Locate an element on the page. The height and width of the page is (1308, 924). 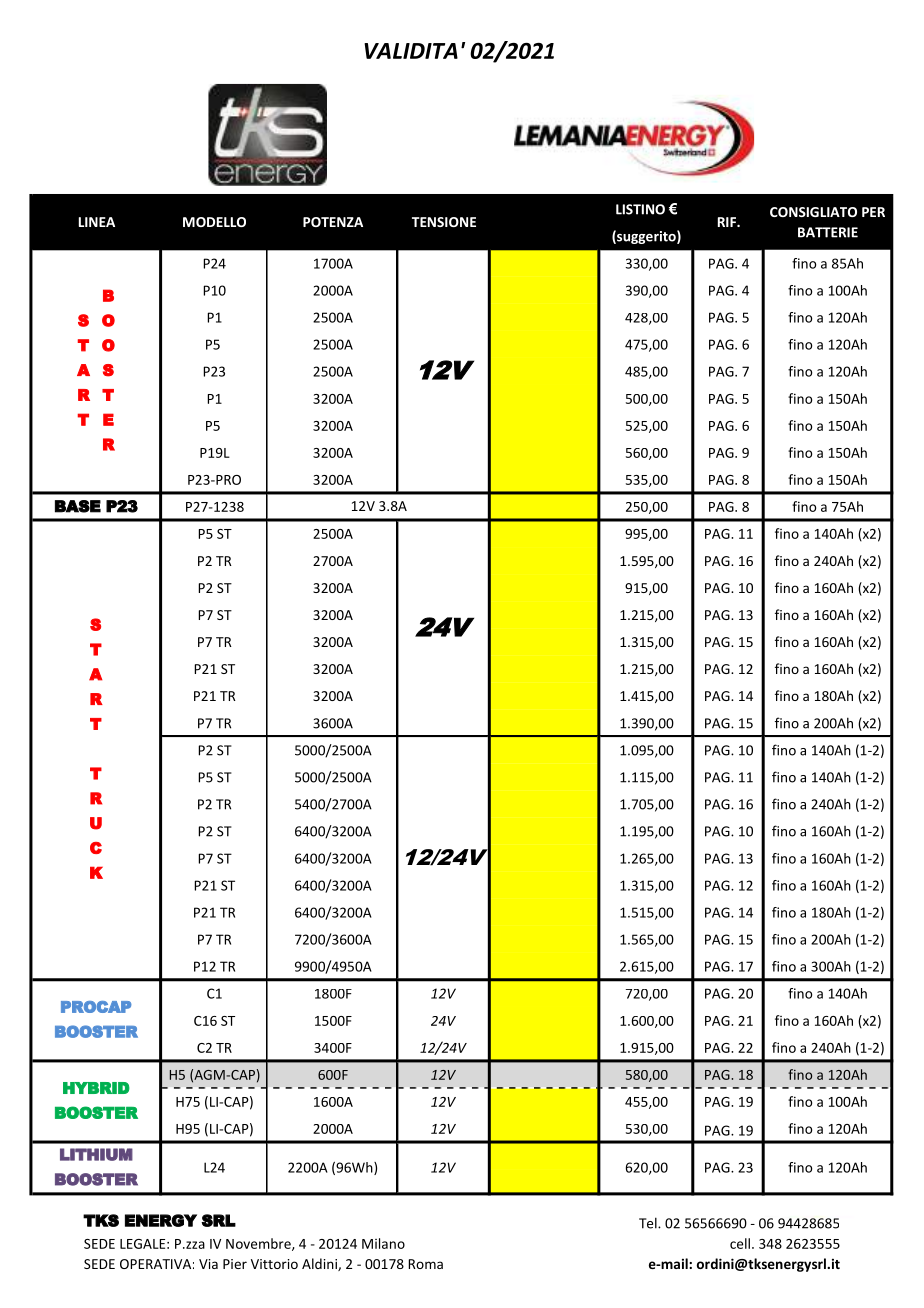
BASE is located at coordinates (78, 506).
